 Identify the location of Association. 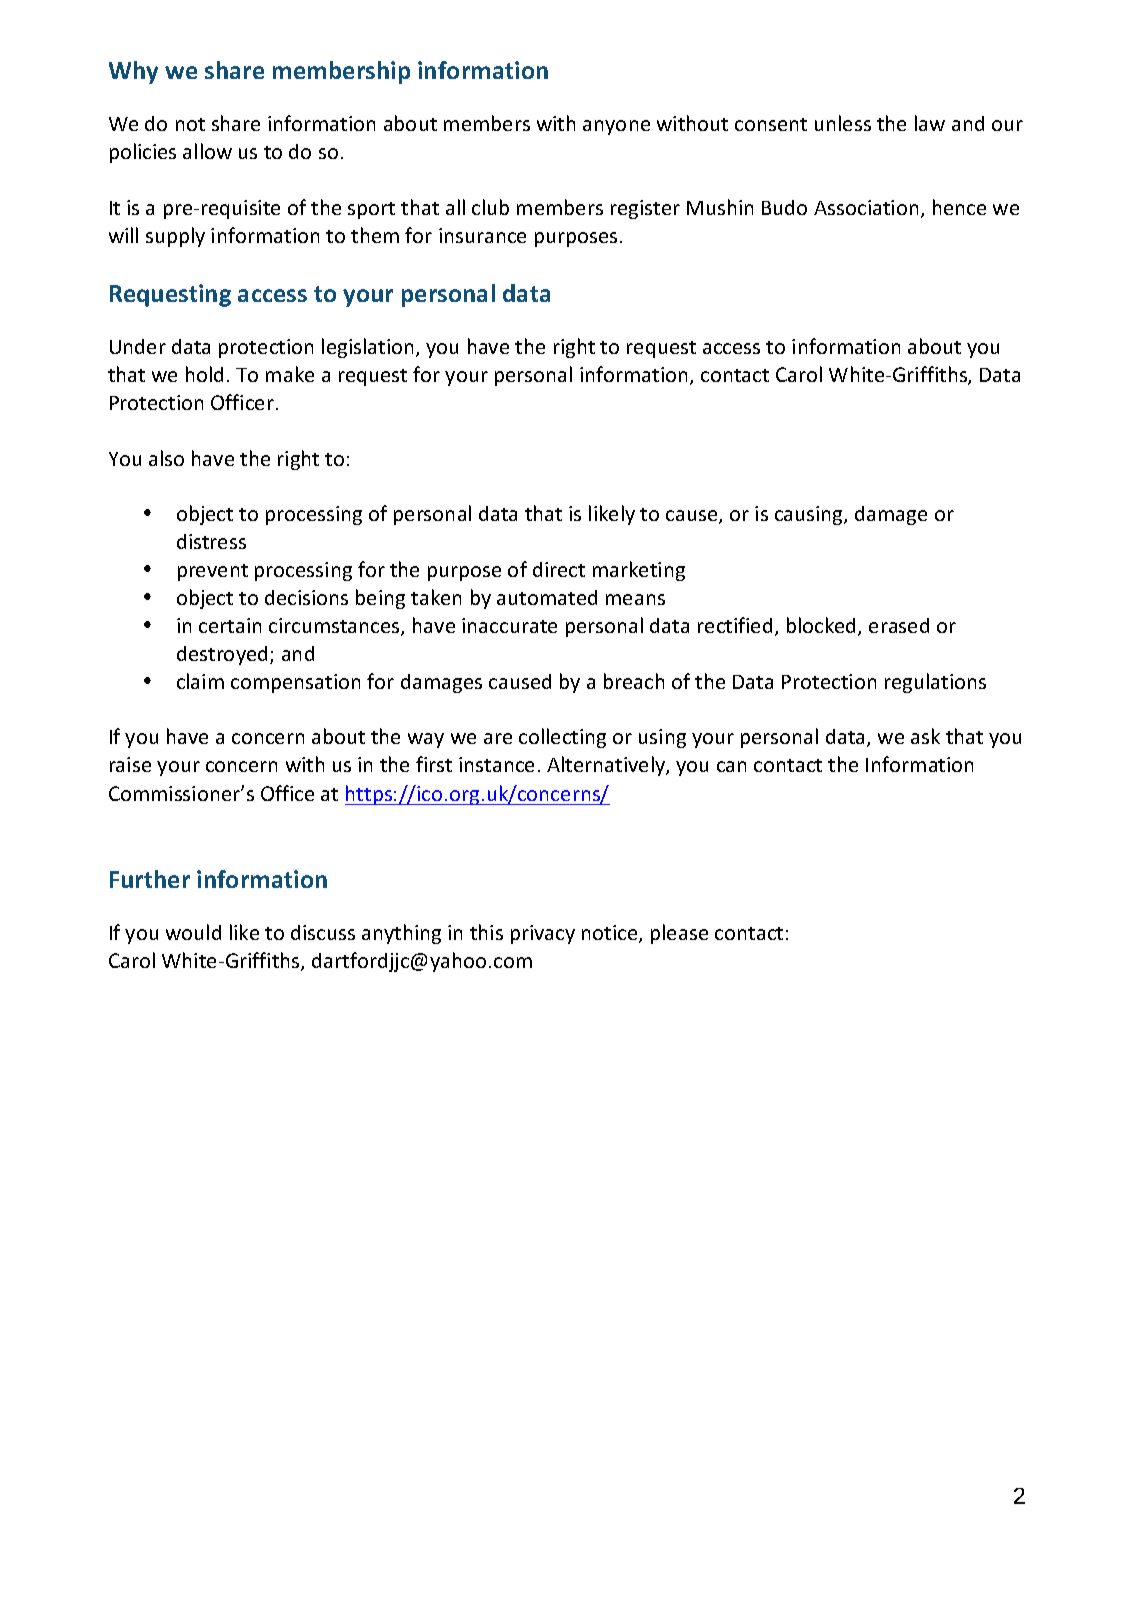
(866, 207).
